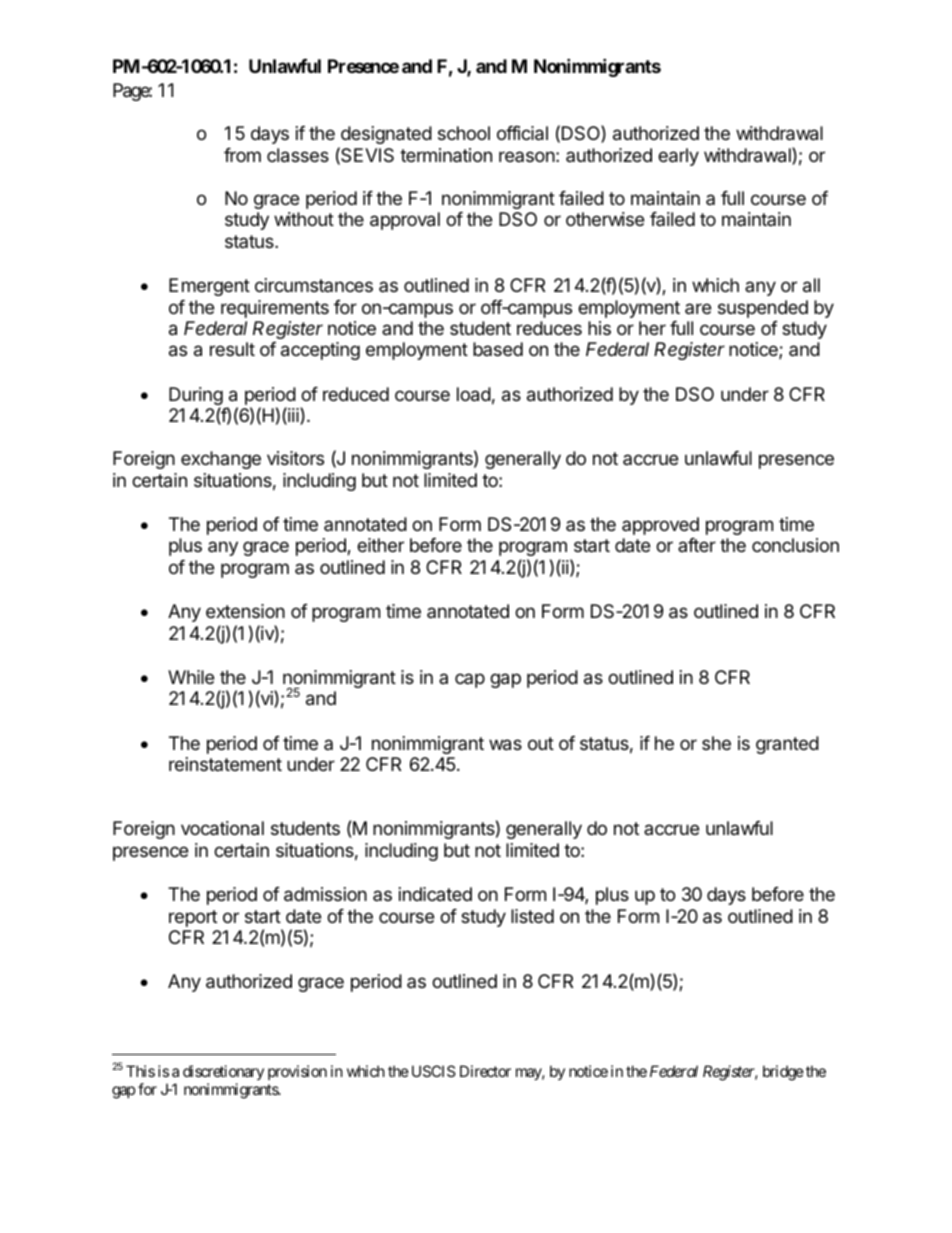 The height and width of the page is (1233, 952). Describe the element at coordinates (225, 764) in the page. I see `reinstatement` at that location.
